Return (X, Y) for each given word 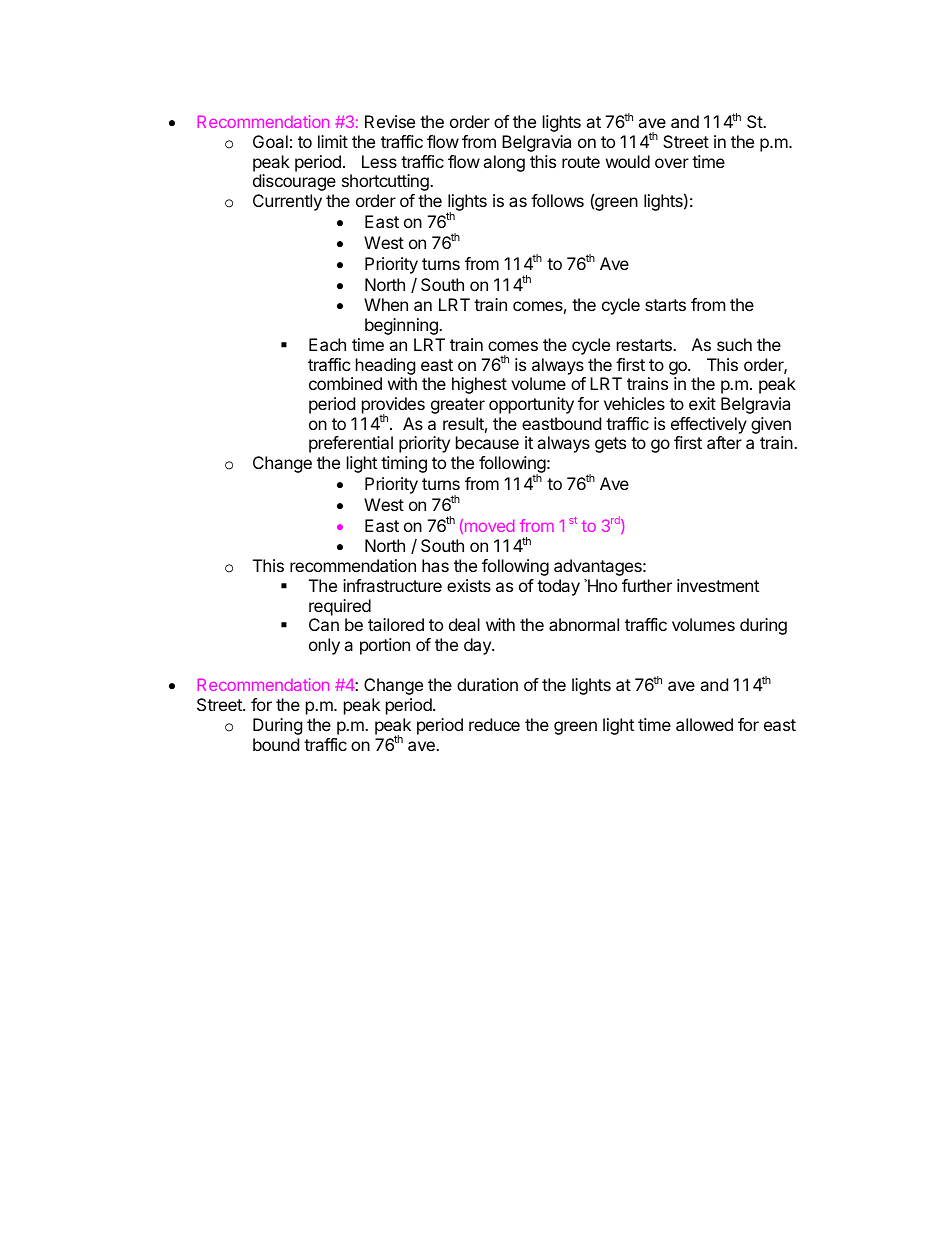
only (324, 646)
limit (333, 141)
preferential (351, 444)
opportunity (531, 405)
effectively (709, 425)
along (504, 163)
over (672, 163)
